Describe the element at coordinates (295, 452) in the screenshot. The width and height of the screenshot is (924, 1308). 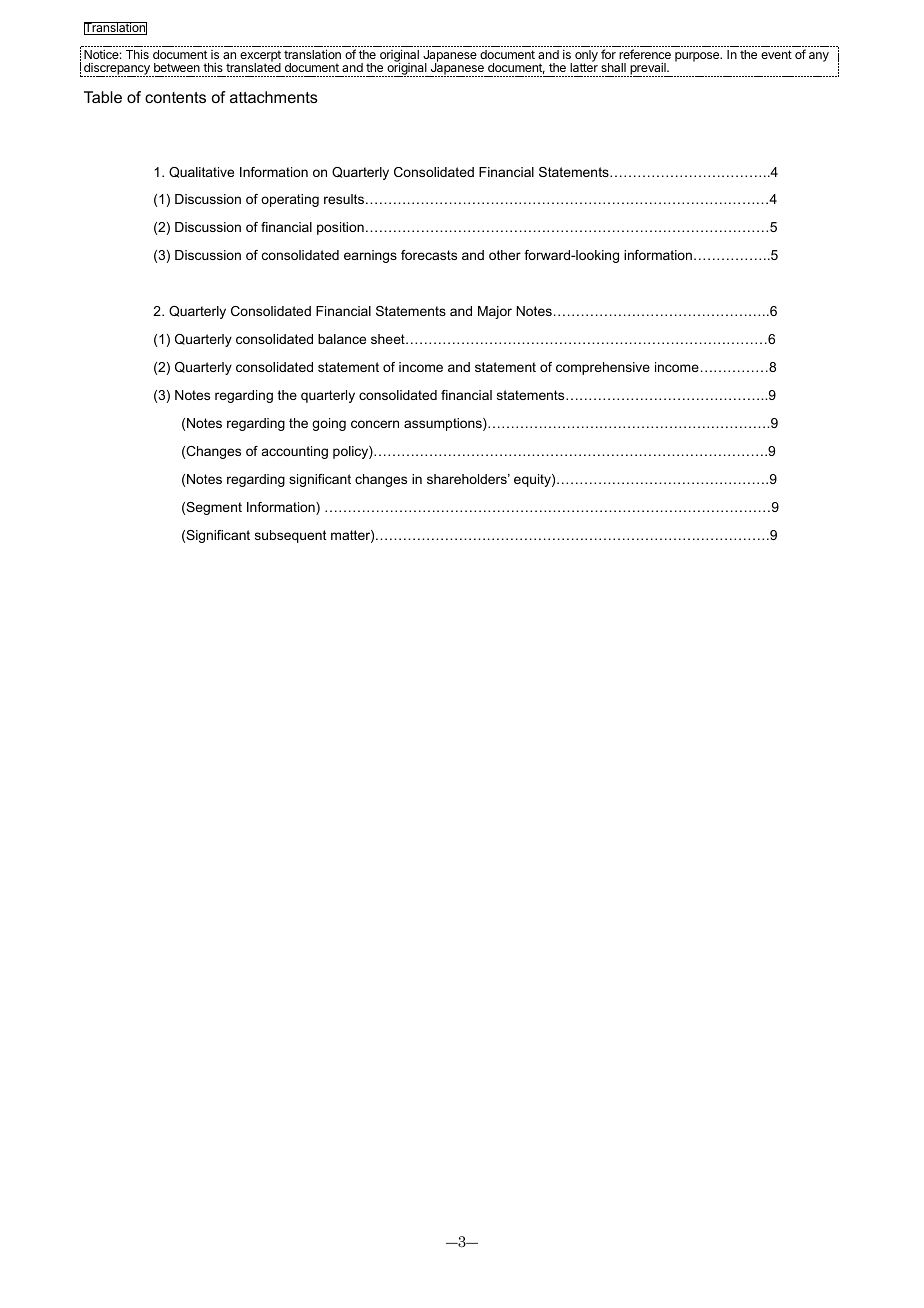
I see `accounting` at that location.
